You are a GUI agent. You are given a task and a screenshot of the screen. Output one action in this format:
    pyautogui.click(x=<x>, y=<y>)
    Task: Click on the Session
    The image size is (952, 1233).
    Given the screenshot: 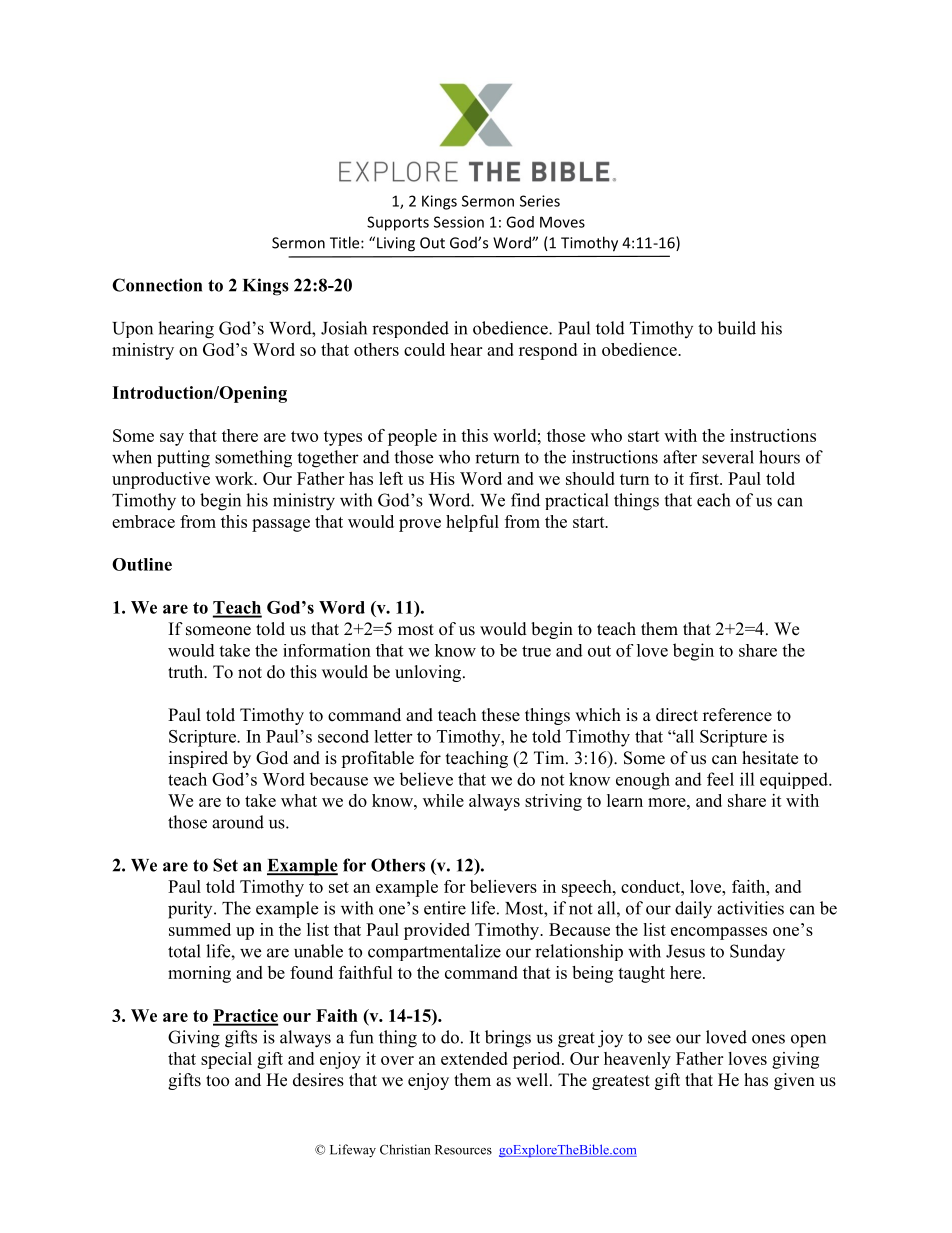 What is the action you would take?
    pyautogui.click(x=459, y=222)
